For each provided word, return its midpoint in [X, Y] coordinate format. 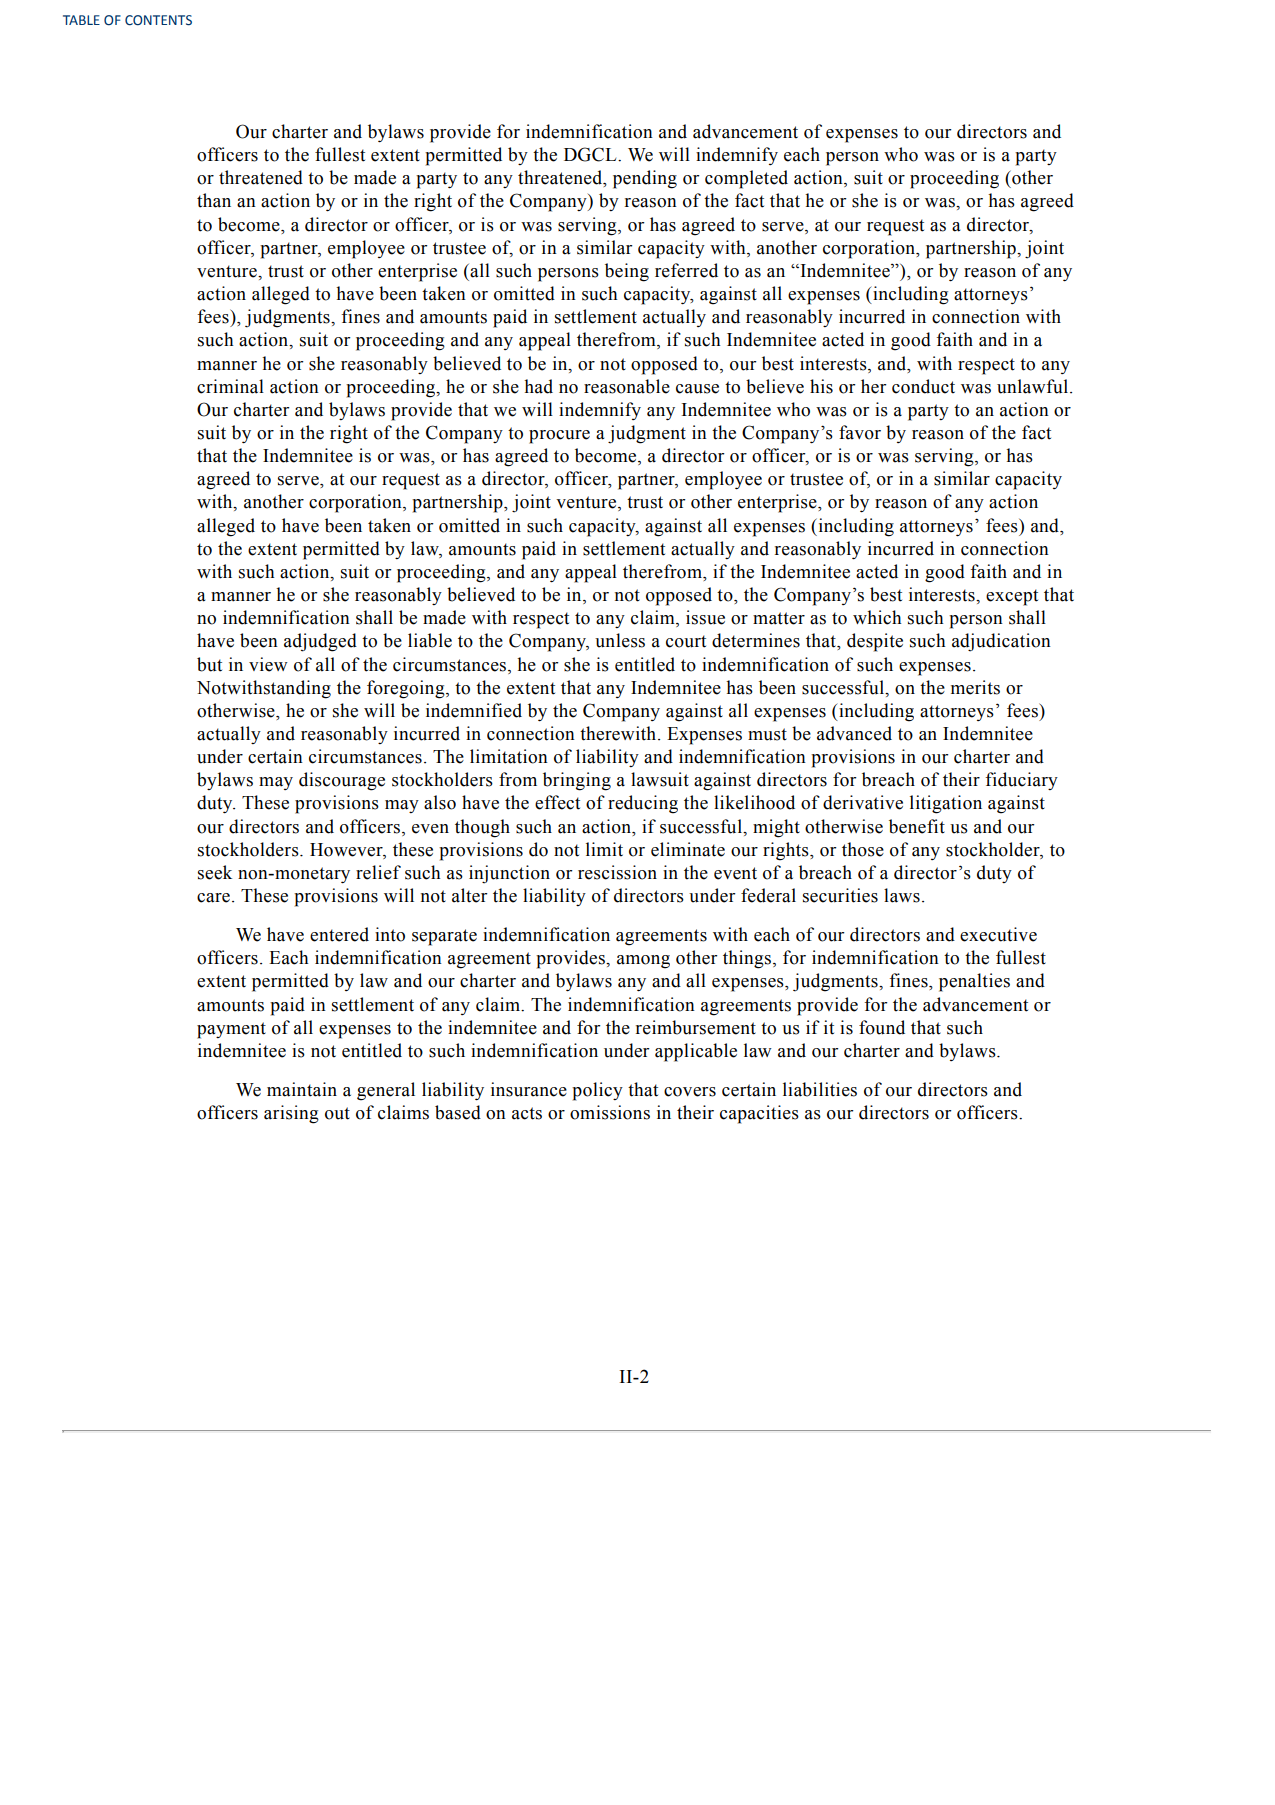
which [877, 617]
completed [746, 179]
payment [231, 1030]
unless [620, 640]
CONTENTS [158, 20]
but [209, 664]
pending [645, 179]
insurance [529, 1089]
